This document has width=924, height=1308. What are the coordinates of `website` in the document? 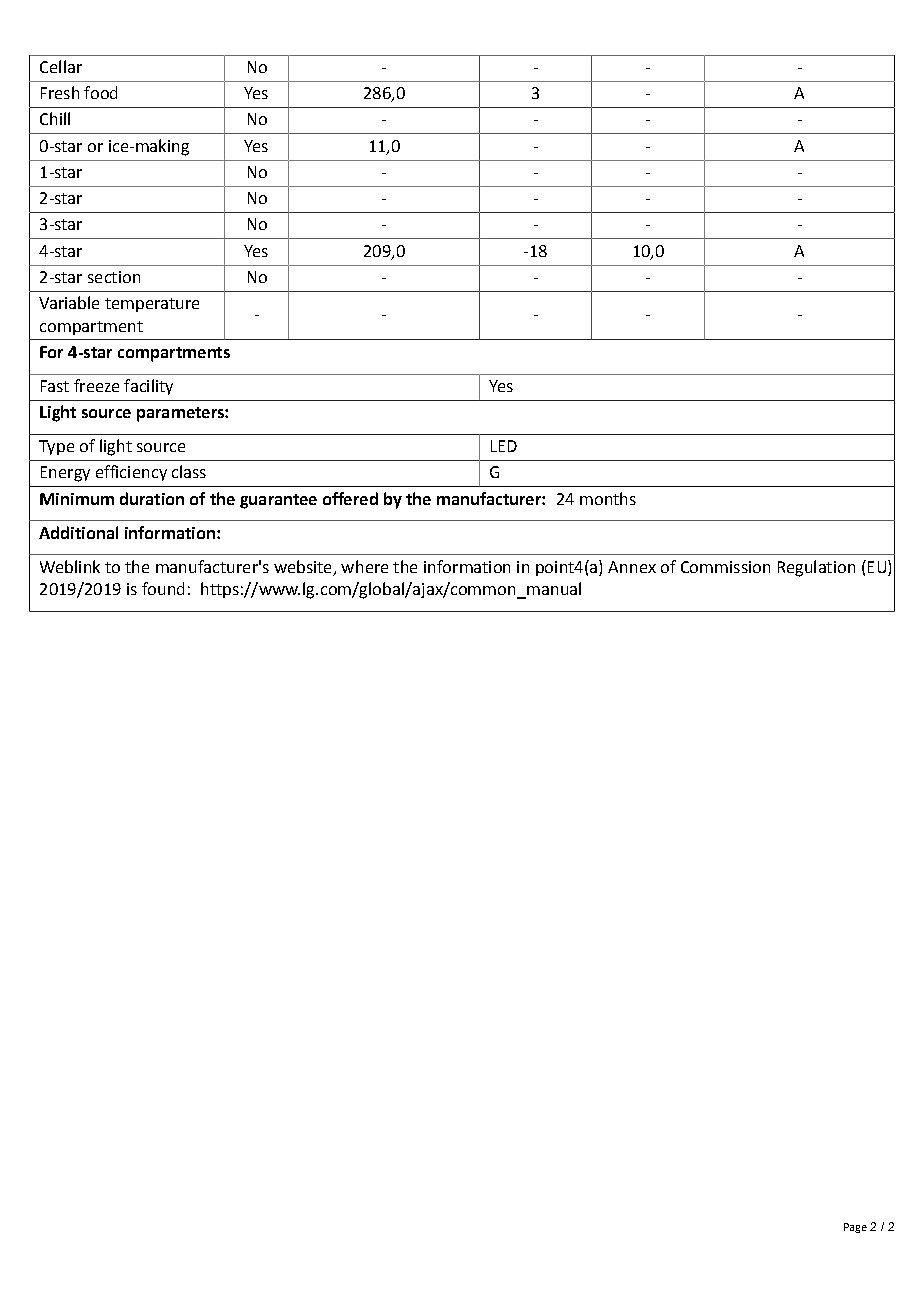 It's located at (302, 566).
